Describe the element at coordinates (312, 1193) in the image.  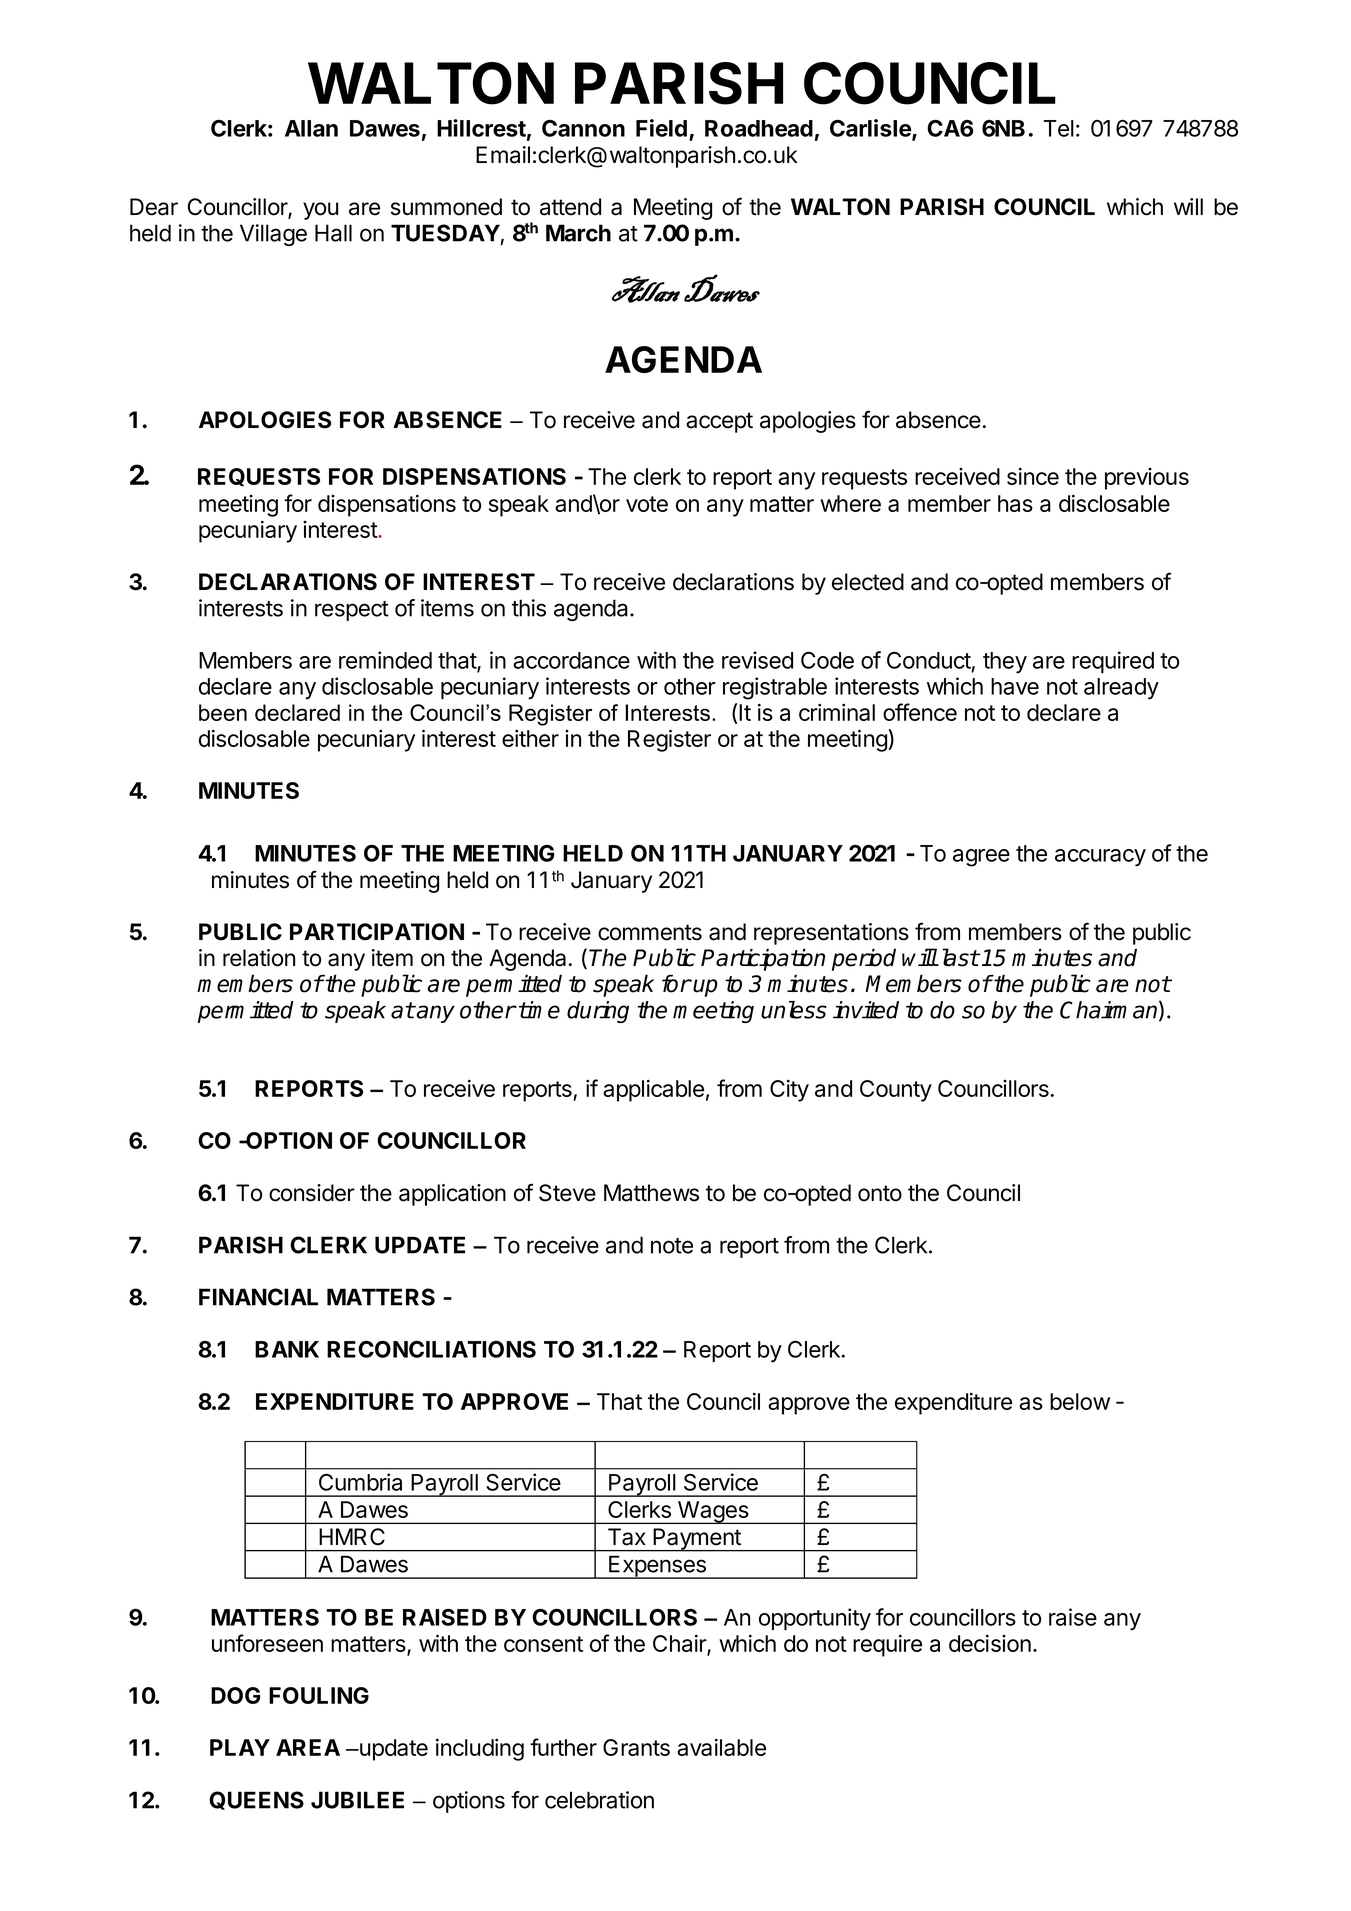
I see `consider` at that location.
